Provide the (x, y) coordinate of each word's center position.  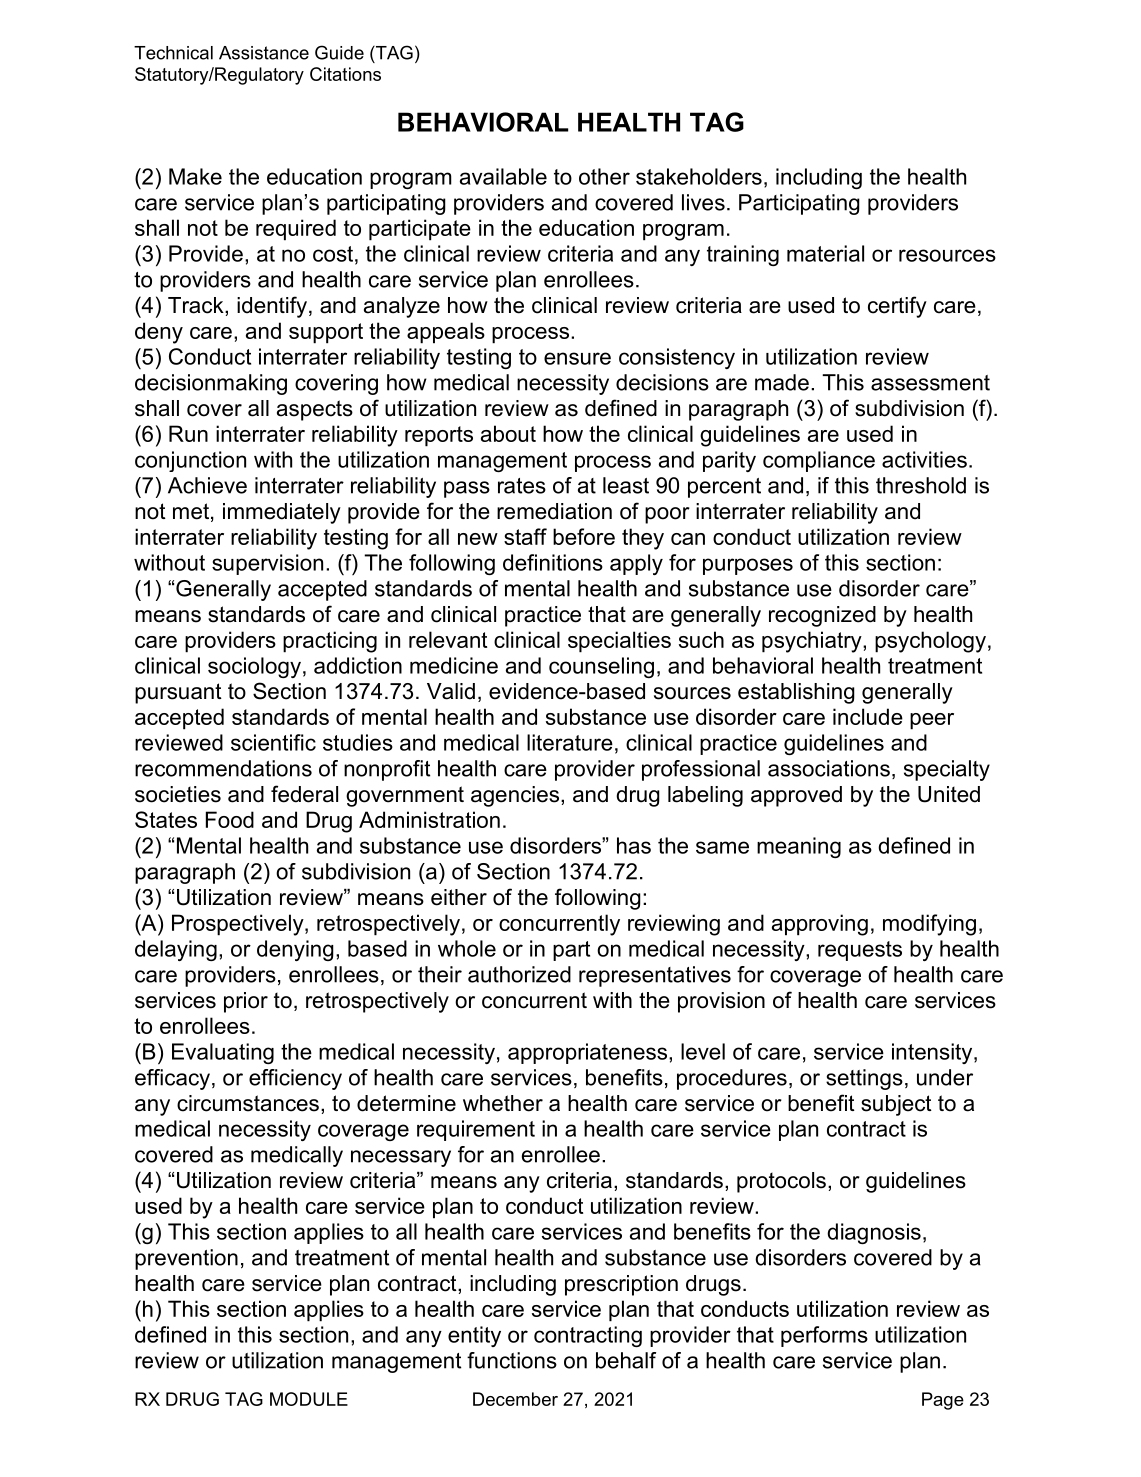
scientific (273, 742)
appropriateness (587, 1053)
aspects (315, 410)
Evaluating (223, 1053)
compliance (819, 461)
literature (570, 742)
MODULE (309, 1399)
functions (512, 1360)
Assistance (264, 53)
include (868, 716)
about (508, 433)
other (604, 176)
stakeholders (699, 176)
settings (864, 1079)
